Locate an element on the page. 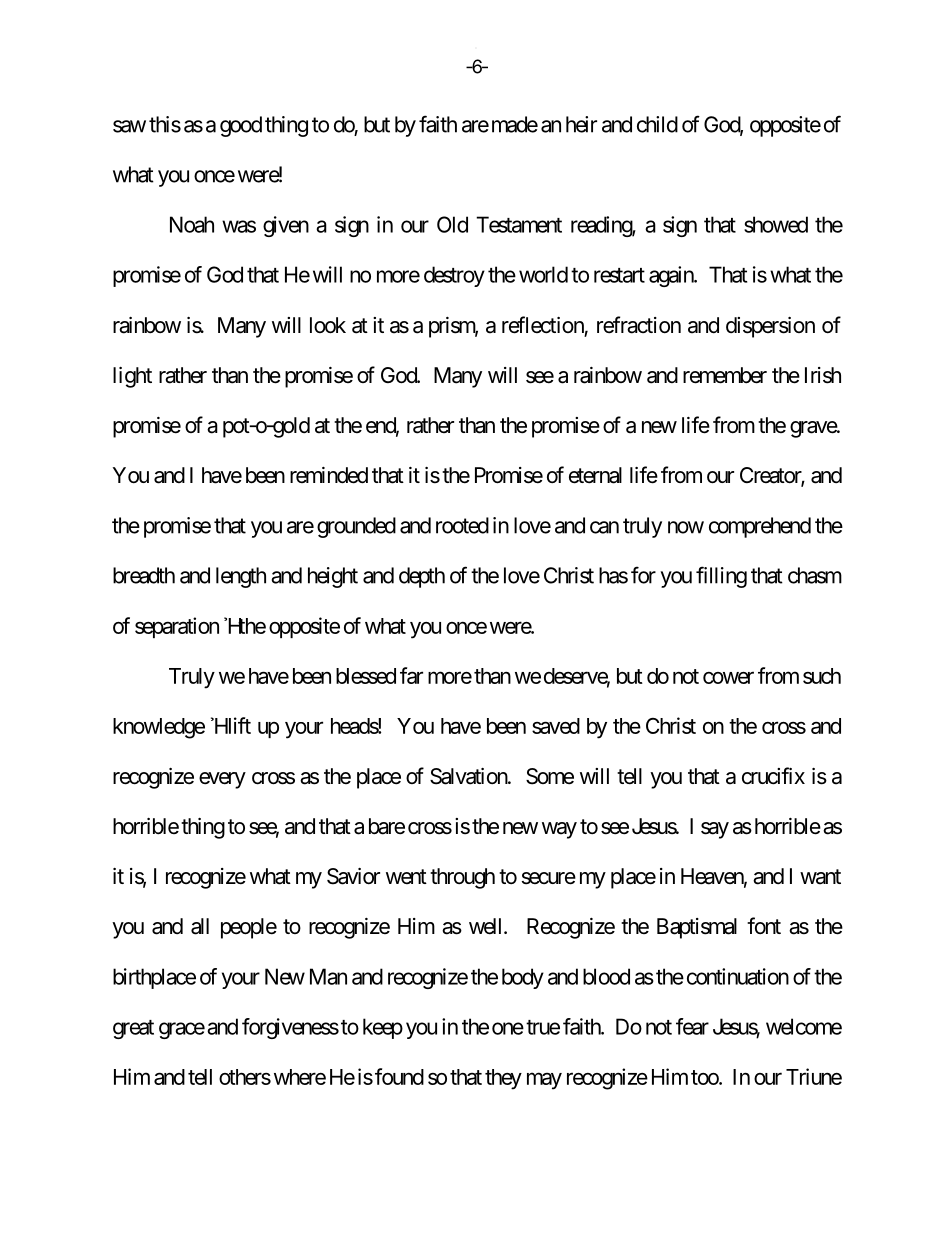 Image resolution: width=952 pixels, height=1233 pixels. fear is located at coordinates (692, 1026).
